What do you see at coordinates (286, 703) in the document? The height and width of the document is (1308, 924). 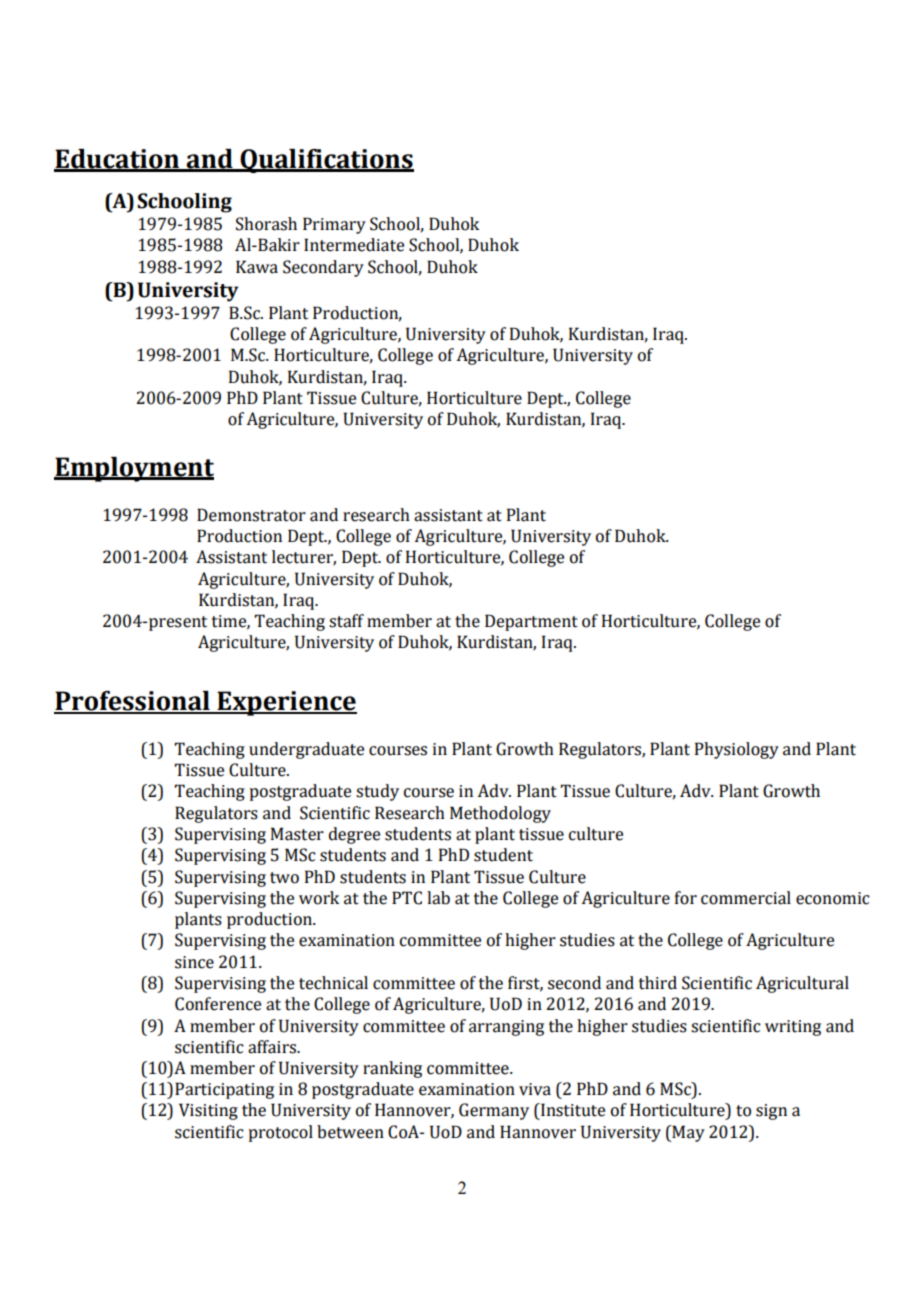 I see `Experience` at bounding box center [286, 703].
